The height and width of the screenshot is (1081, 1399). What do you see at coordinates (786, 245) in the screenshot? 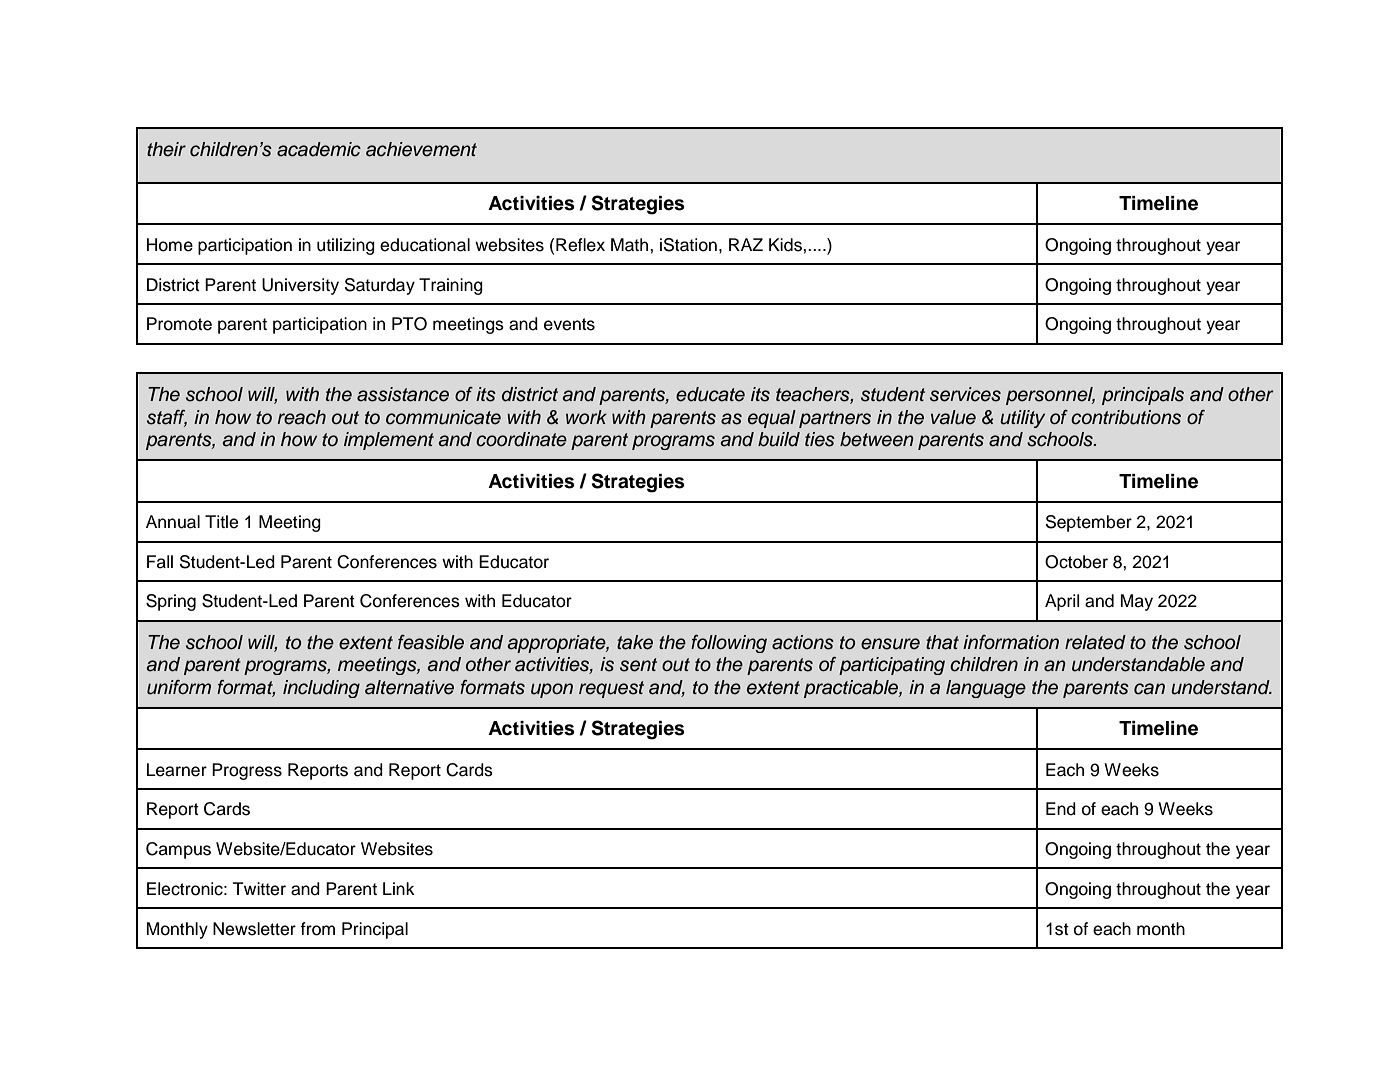
I see `Kids` at bounding box center [786, 245].
